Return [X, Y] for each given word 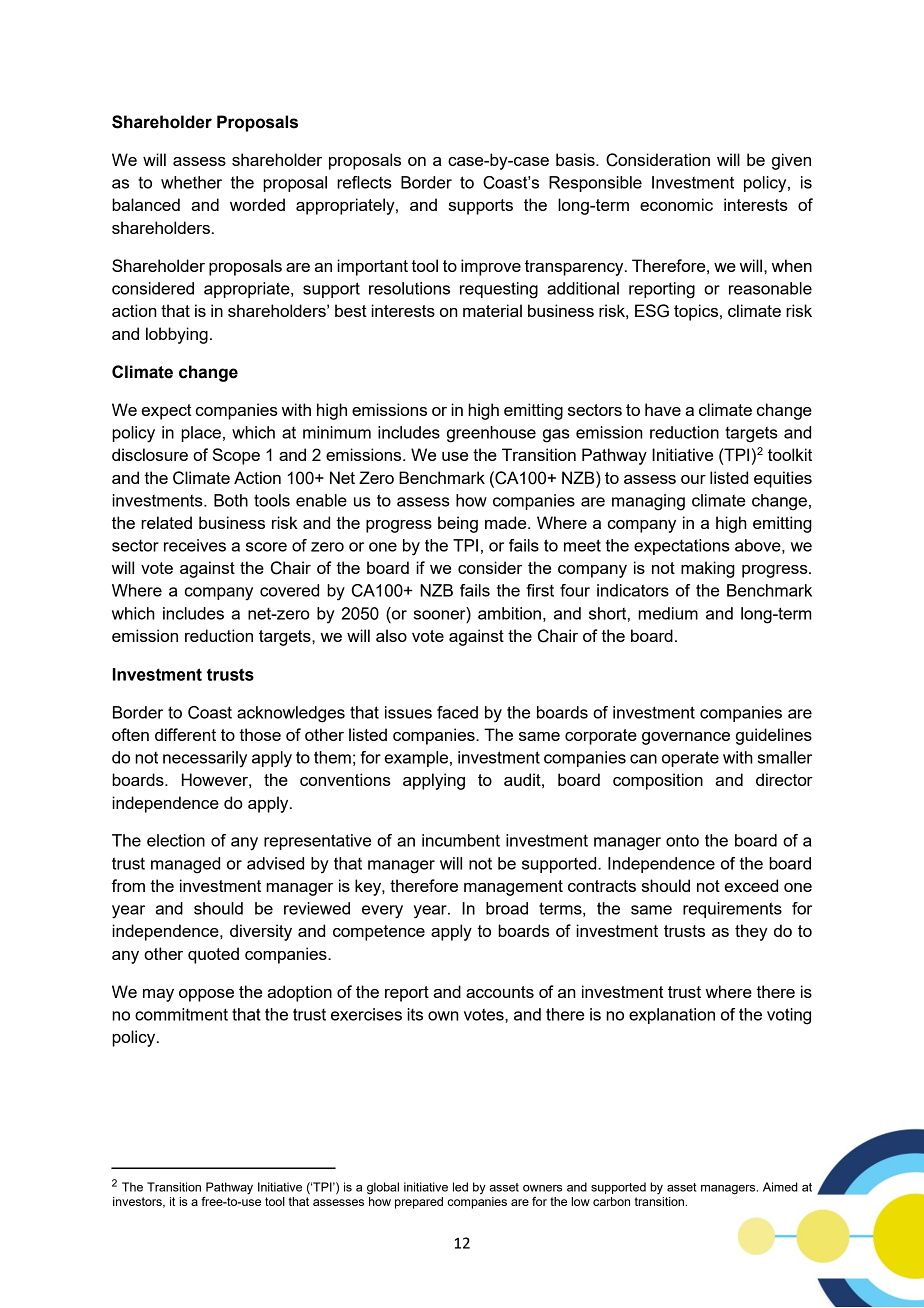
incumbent [461, 840]
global [383, 1188]
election [176, 840]
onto [682, 840]
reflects [364, 182]
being [458, 524]
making [708, 569]
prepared [419, 1203]
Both [231, 500]
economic [676, 204]
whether [191, 182]
